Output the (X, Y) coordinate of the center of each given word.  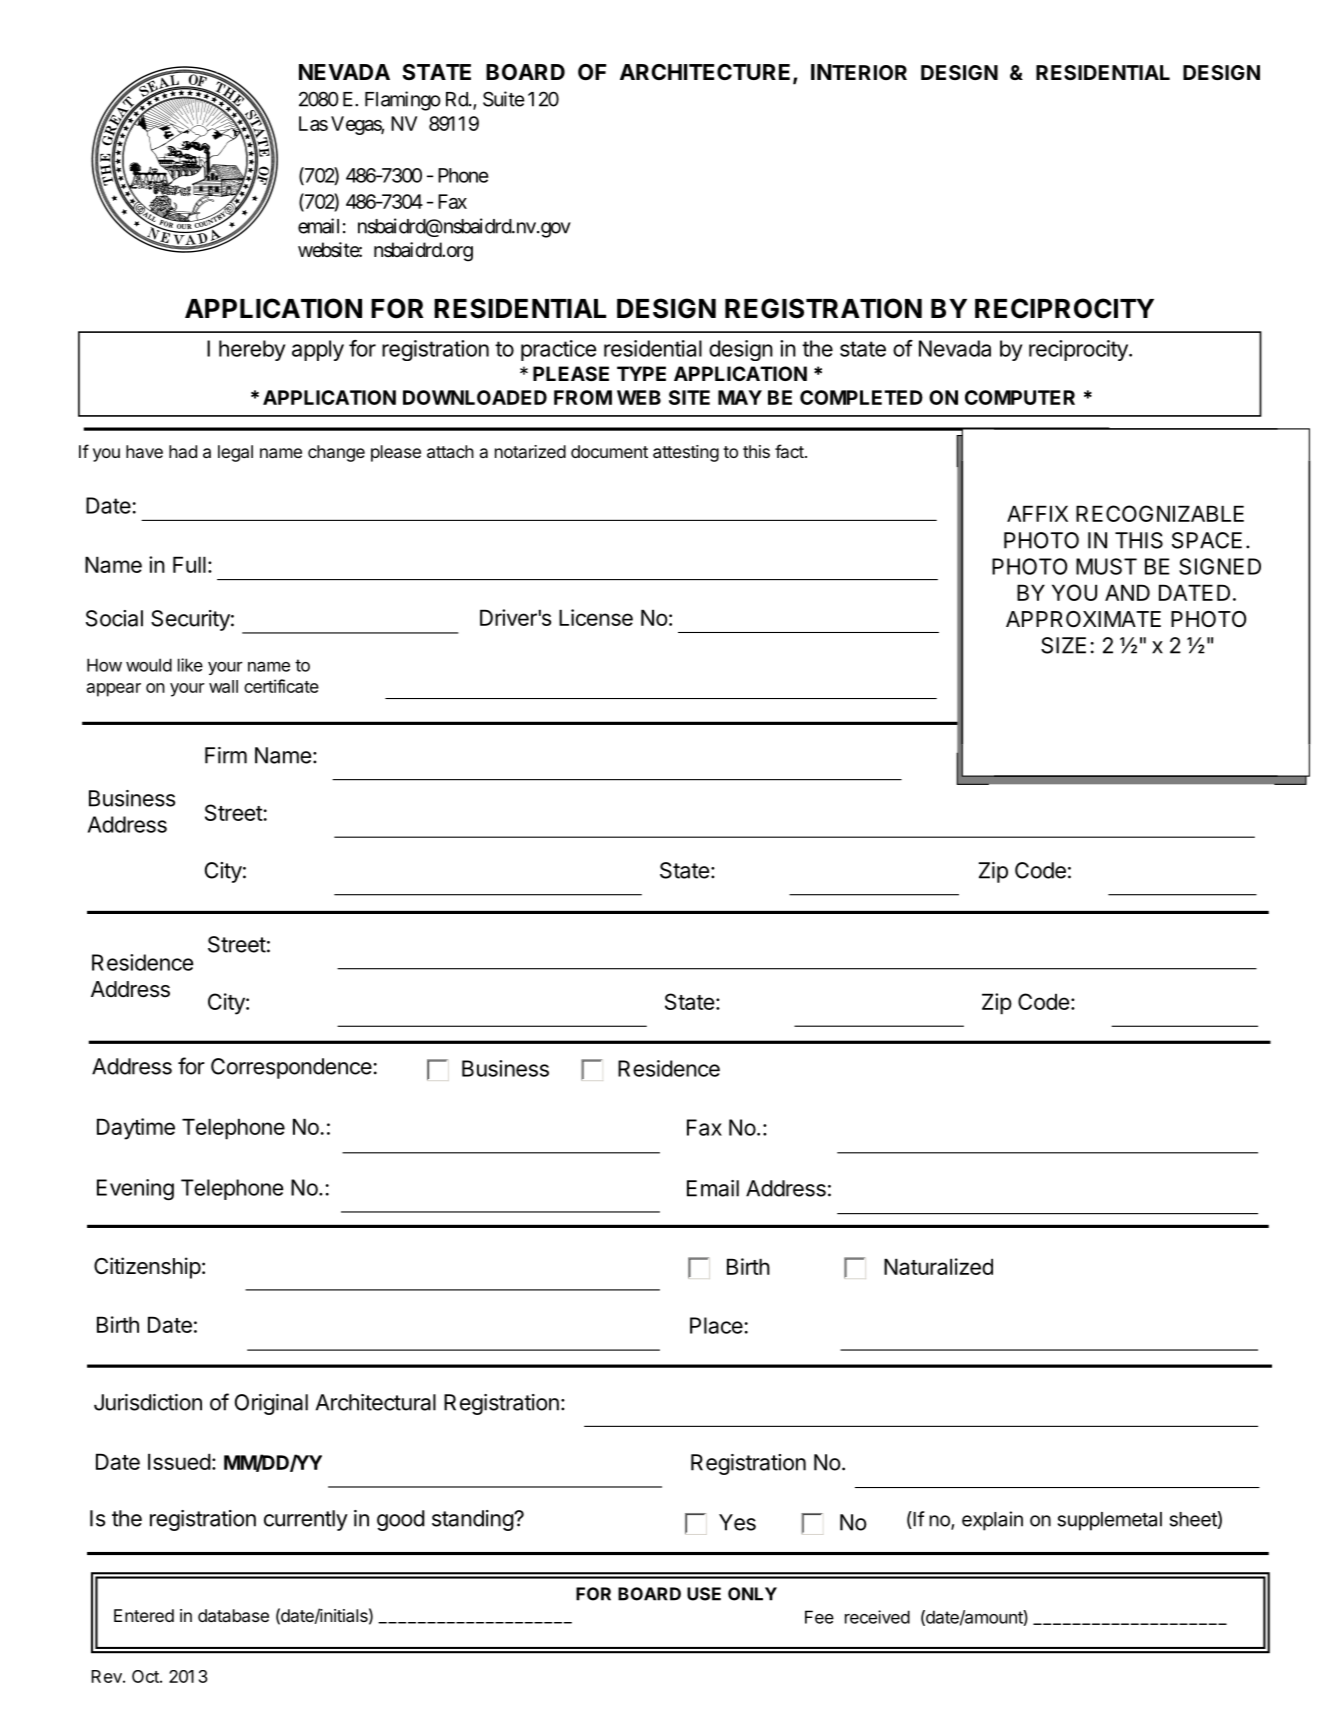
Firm (226, 755)
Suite (504, 99)
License (596, 617)
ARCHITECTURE (707, 73)
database (233, 1615)
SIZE (1063, 645)
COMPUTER (1020, 397)
